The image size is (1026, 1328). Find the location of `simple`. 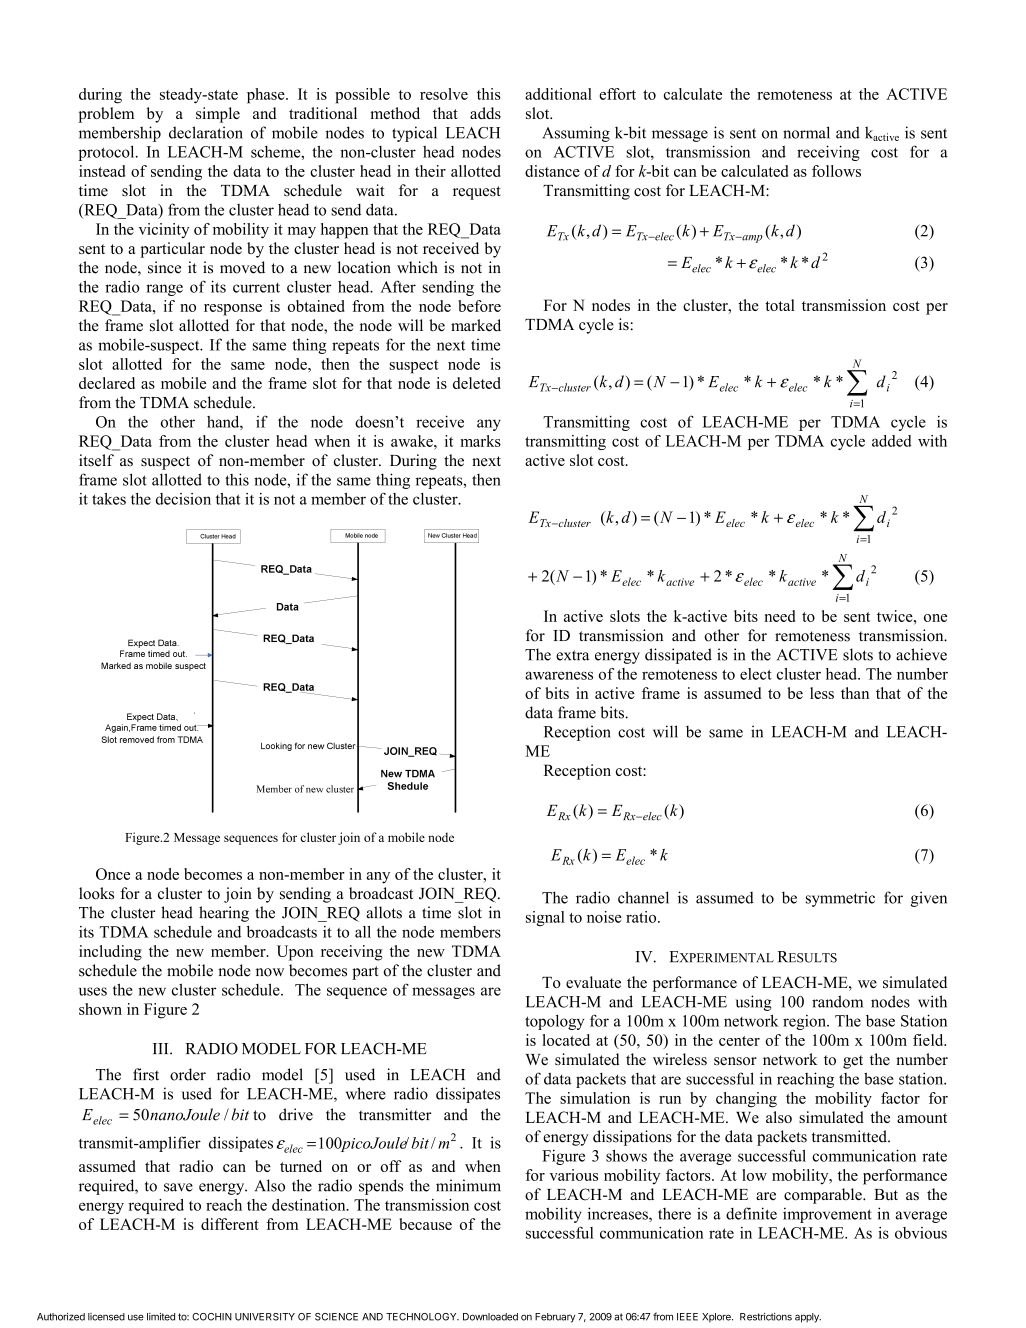

simple is located at coordinates (218, 115).
